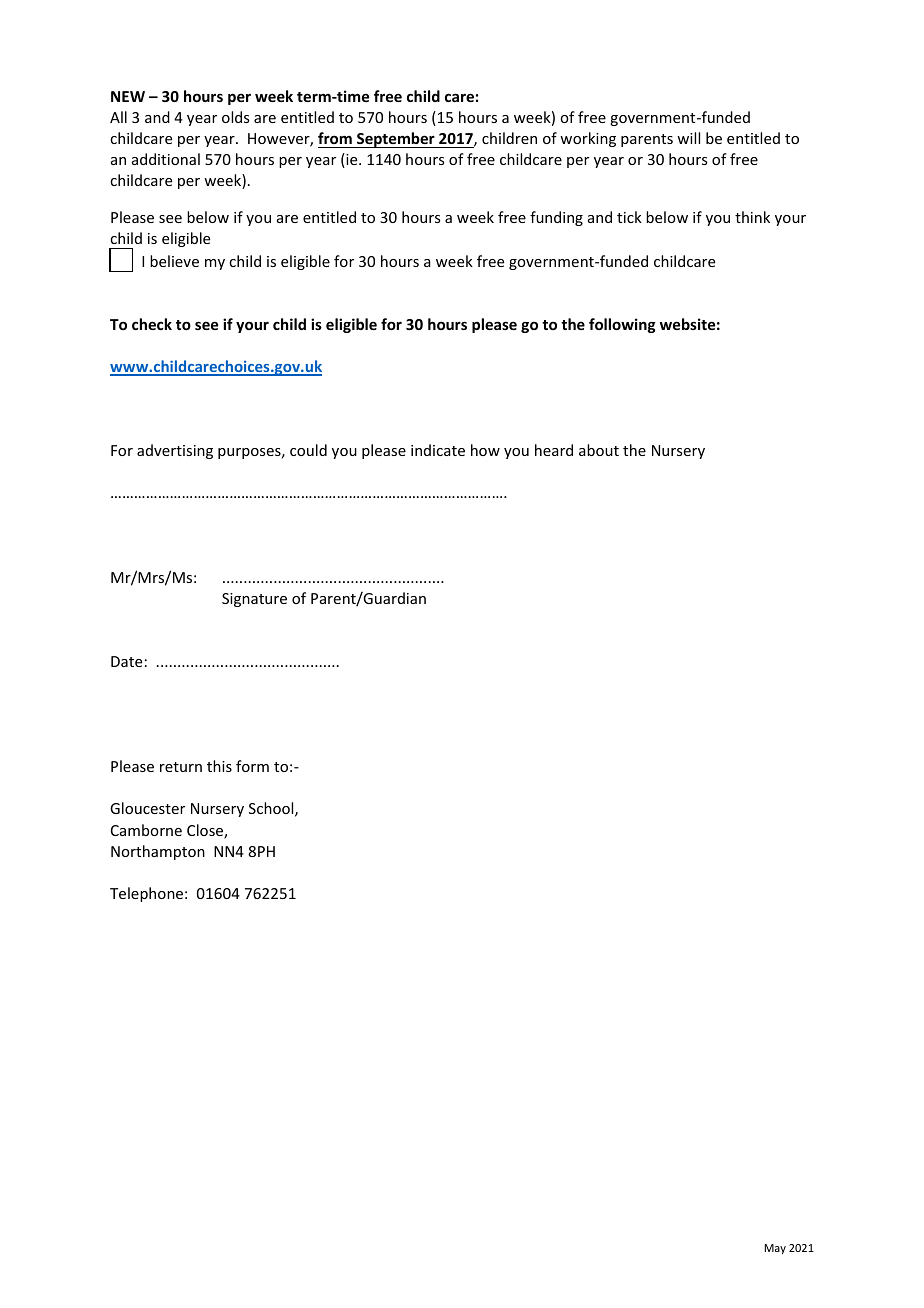 Image resolution: width=924 pixels, height=1308 pixels. What do you see at coordinates (252, 766) in the image?
I see `form` at bounding box center [252, 766].
